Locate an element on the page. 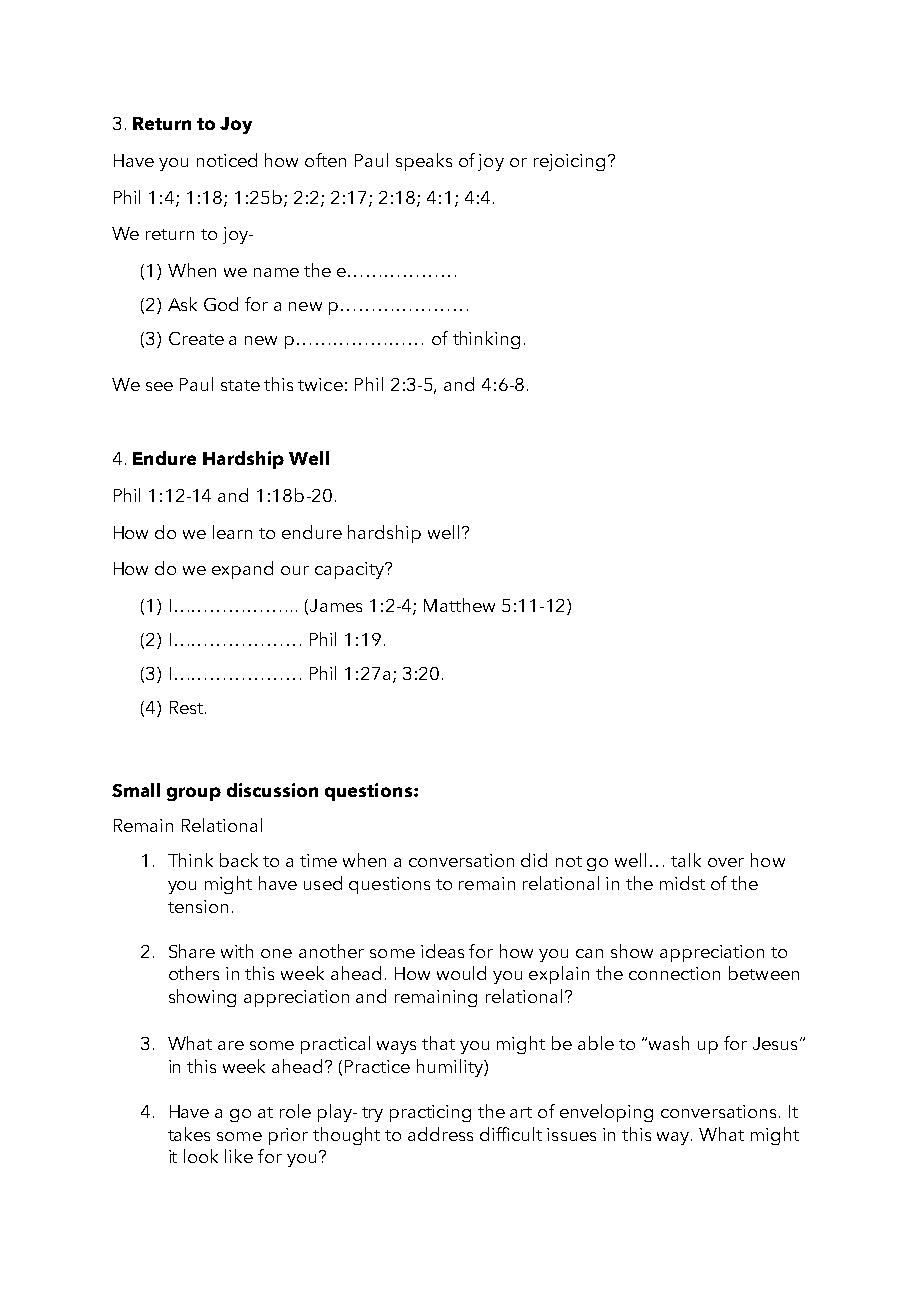 The height and width of the page is (1308, 924). rejoicing is located at coordinates (569, 162).
